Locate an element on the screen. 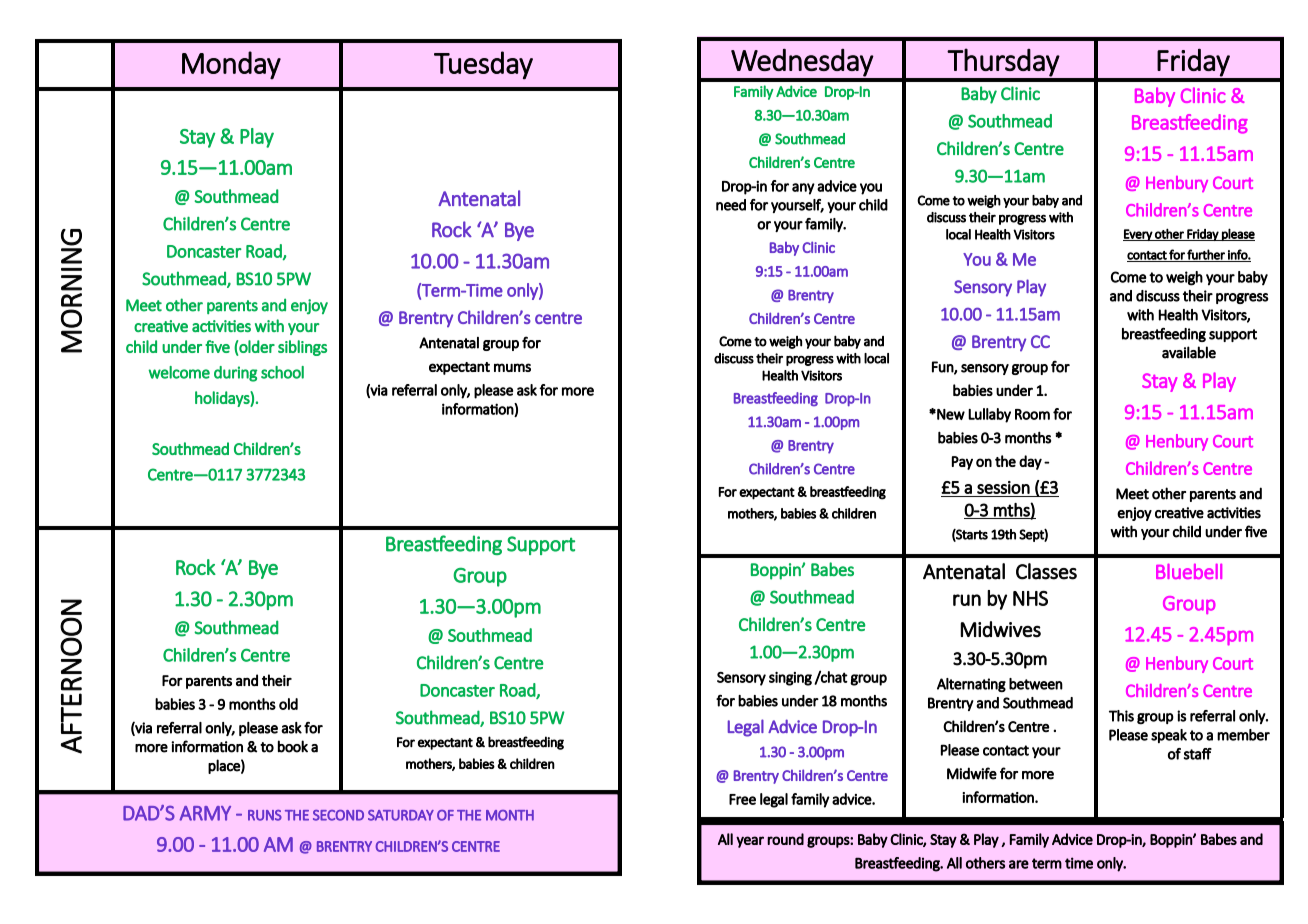 This screenshot has width=1308, height=924. SECOND is located at coordinates (338, 815).
